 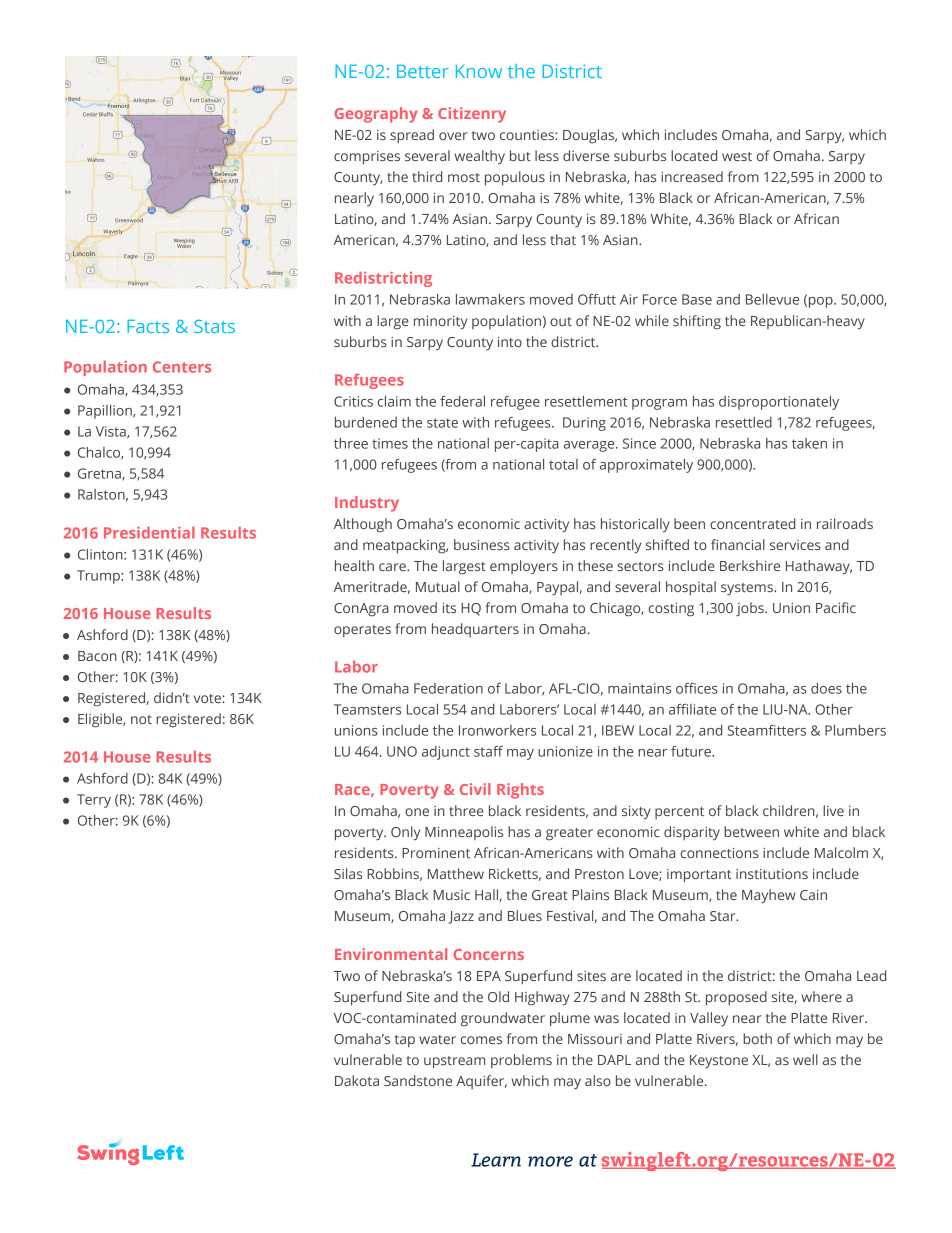 What do you see at coordinates (805, 1059) in the image?
I see `well` at bounding box center [805, 1059].
